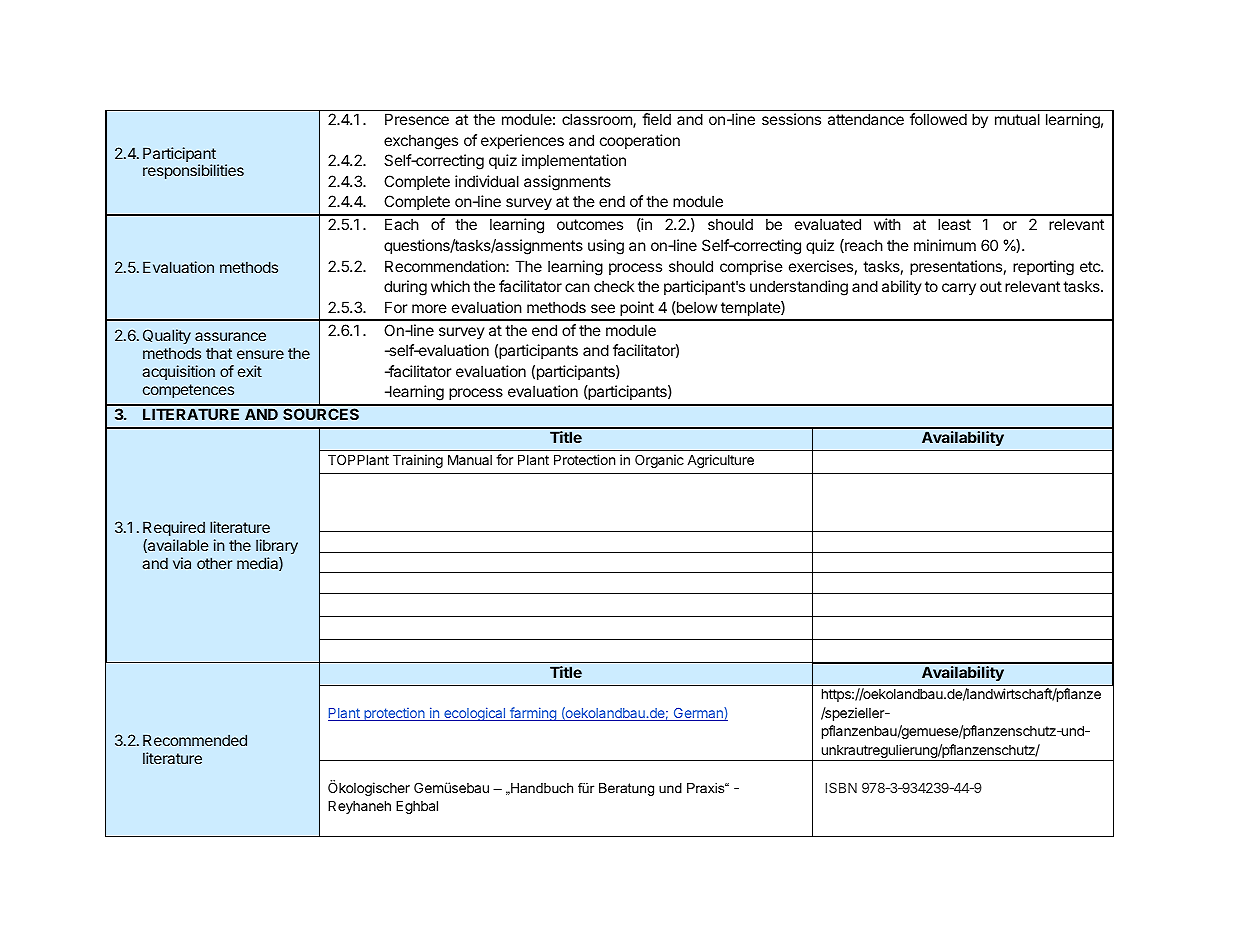 The height and width of the screenshot is (952, 1233). Describe the element at coordinates (659, 461) in the screenshot. I see `Organic` at that location.
